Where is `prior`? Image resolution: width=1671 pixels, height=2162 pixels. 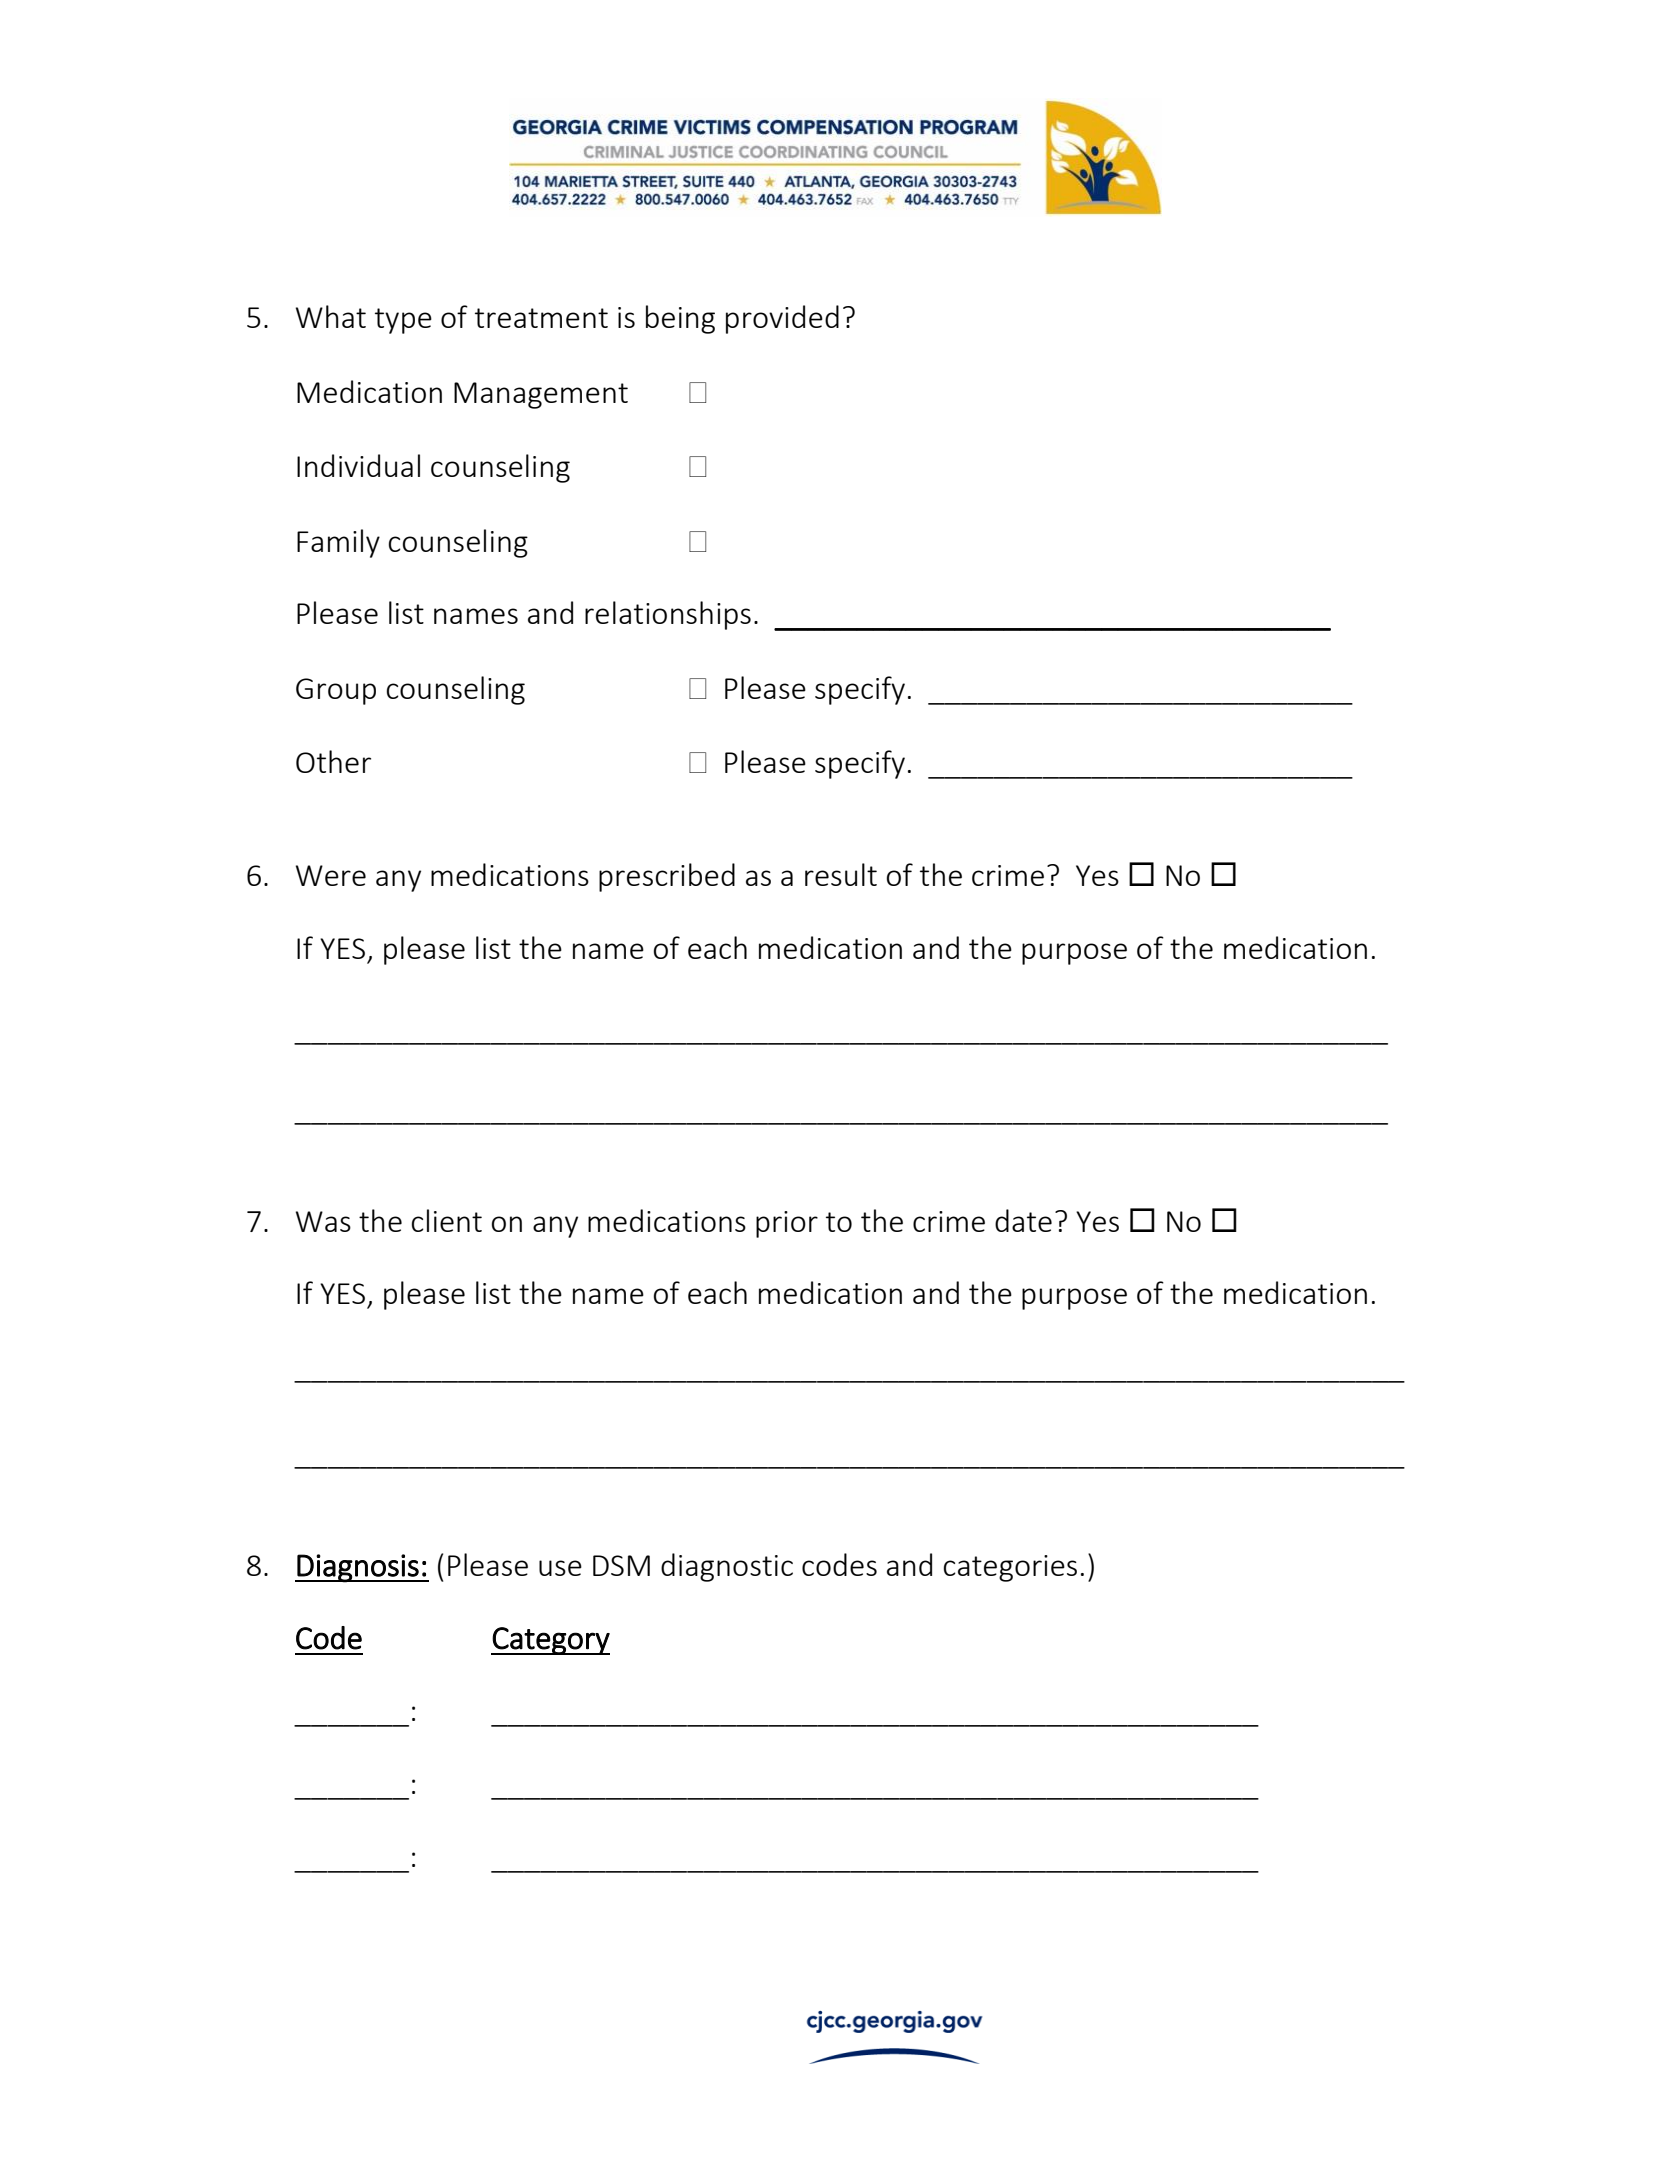
prior is located at coordinates (787, 1224).
